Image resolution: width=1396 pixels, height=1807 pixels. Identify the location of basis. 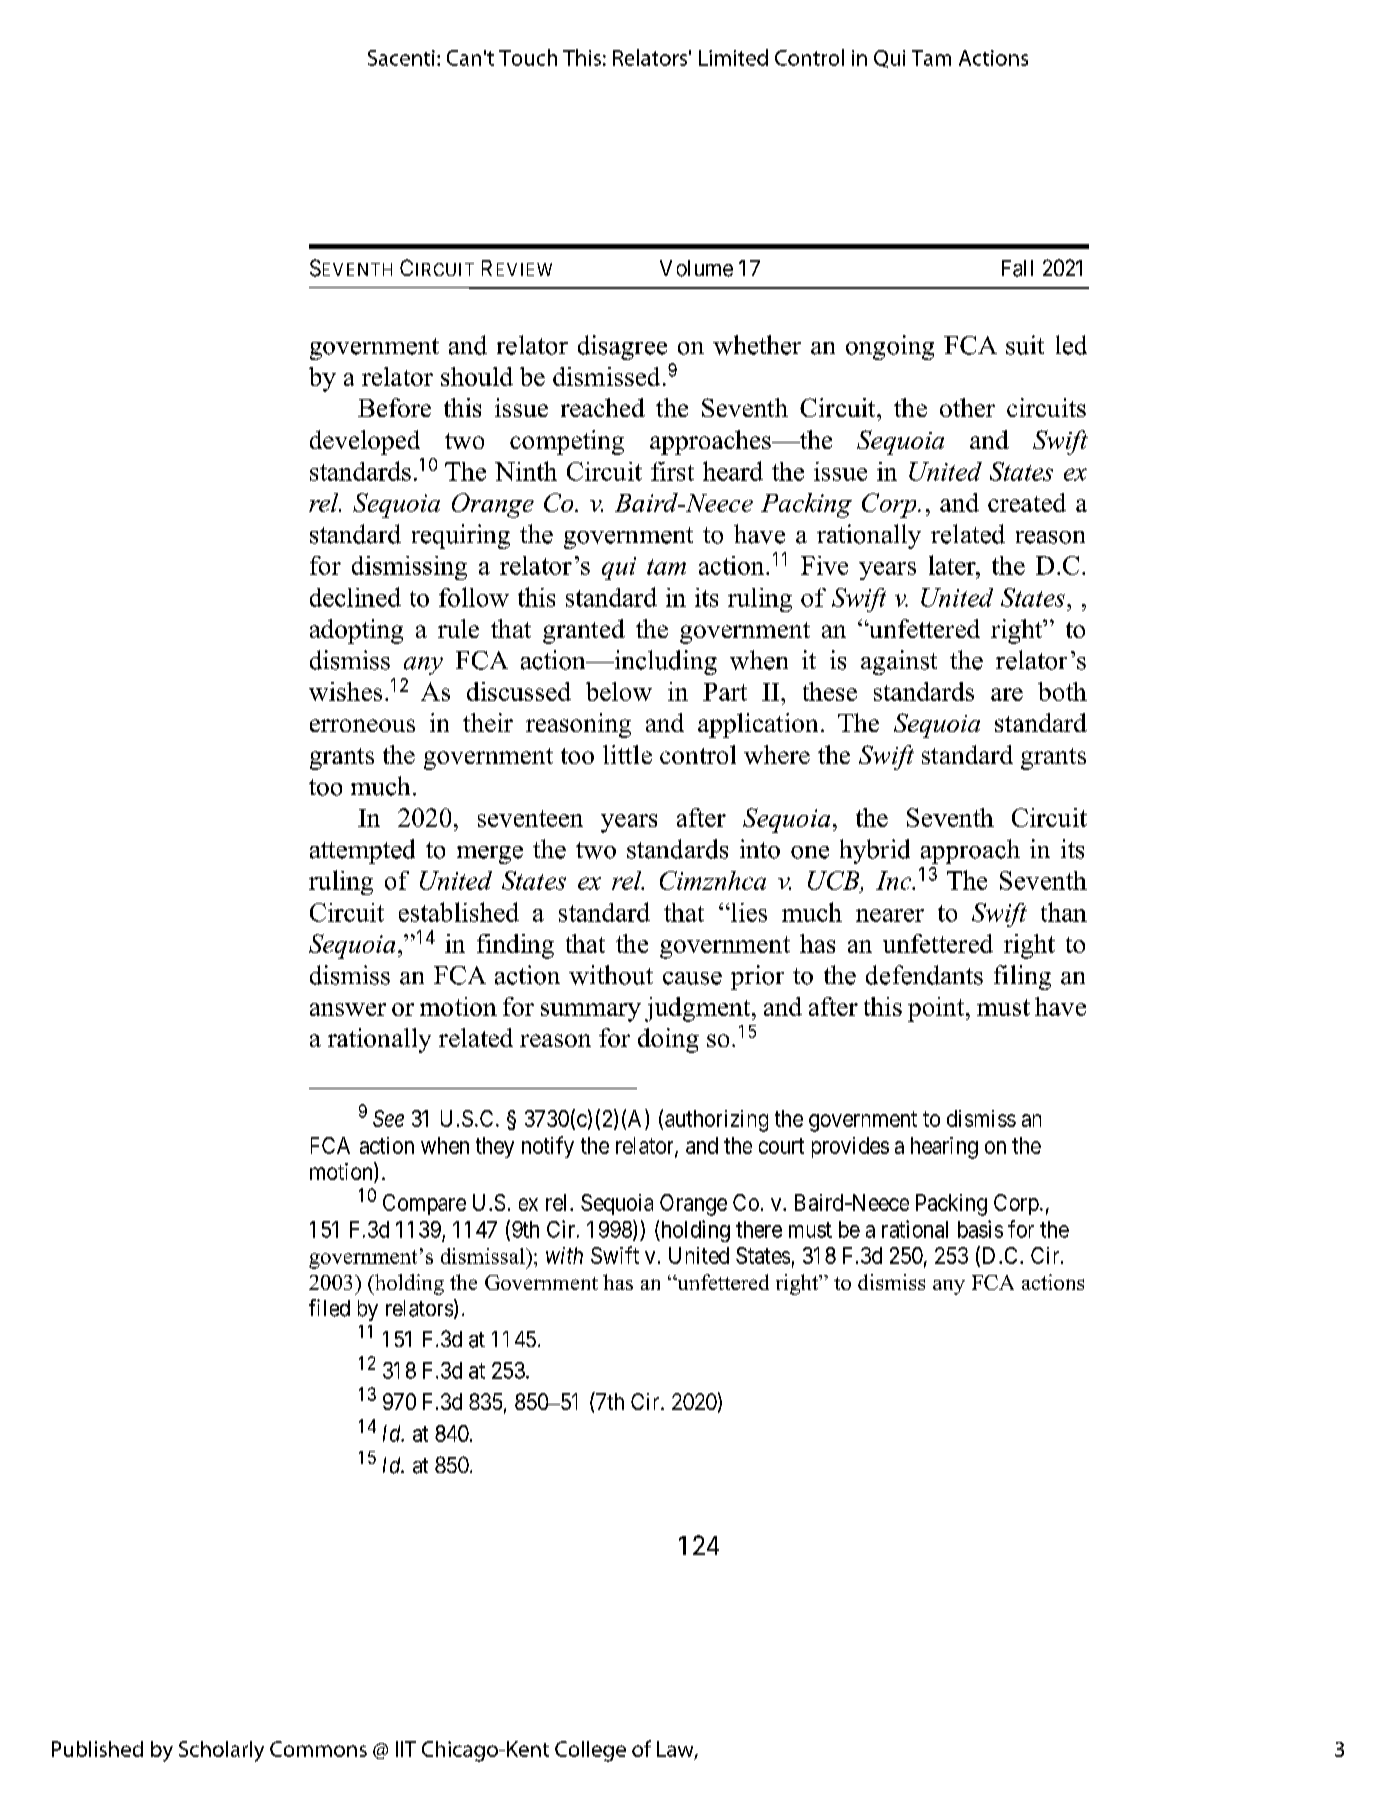
(980, 1229).
